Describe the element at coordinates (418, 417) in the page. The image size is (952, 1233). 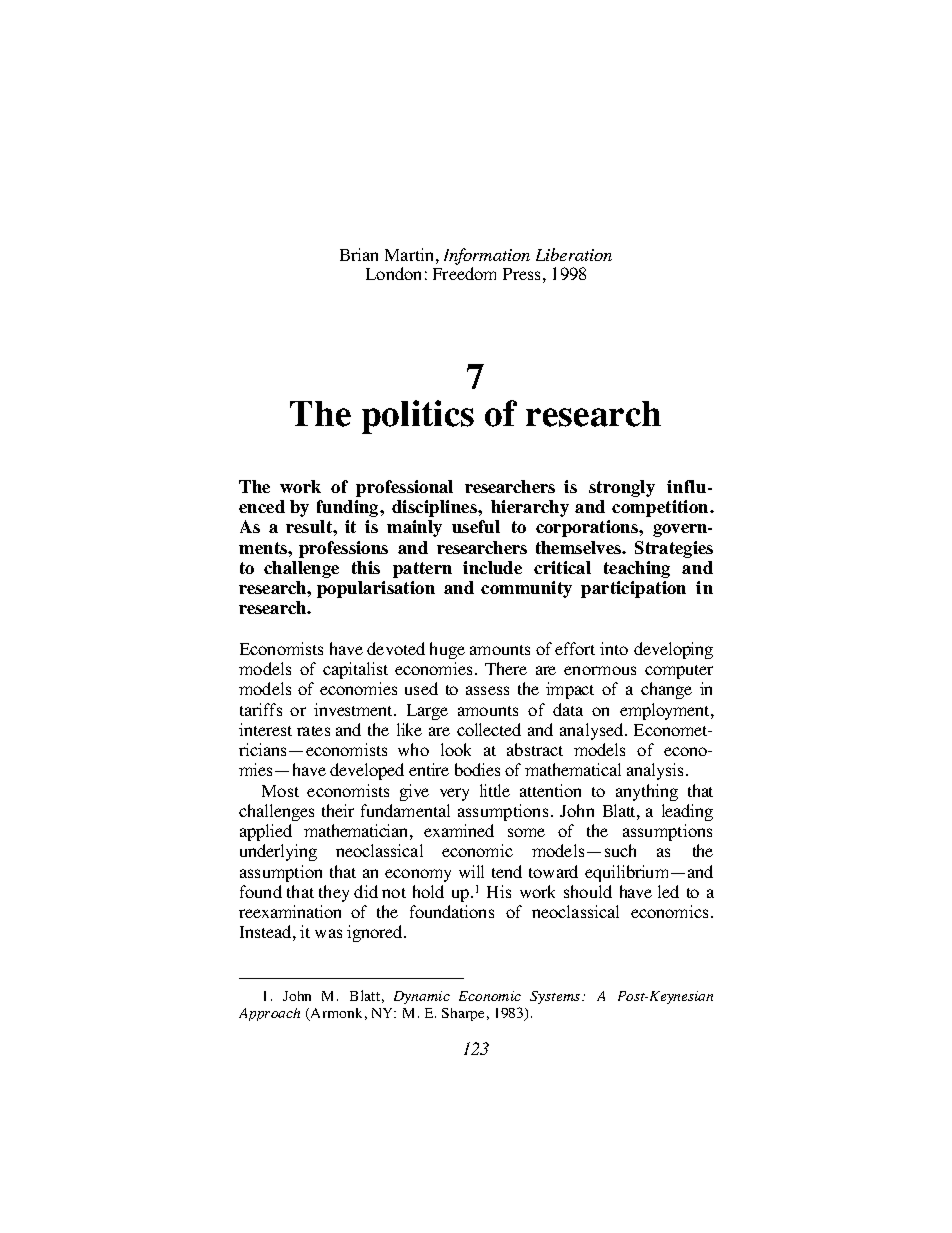
I see `politics` at that location.
